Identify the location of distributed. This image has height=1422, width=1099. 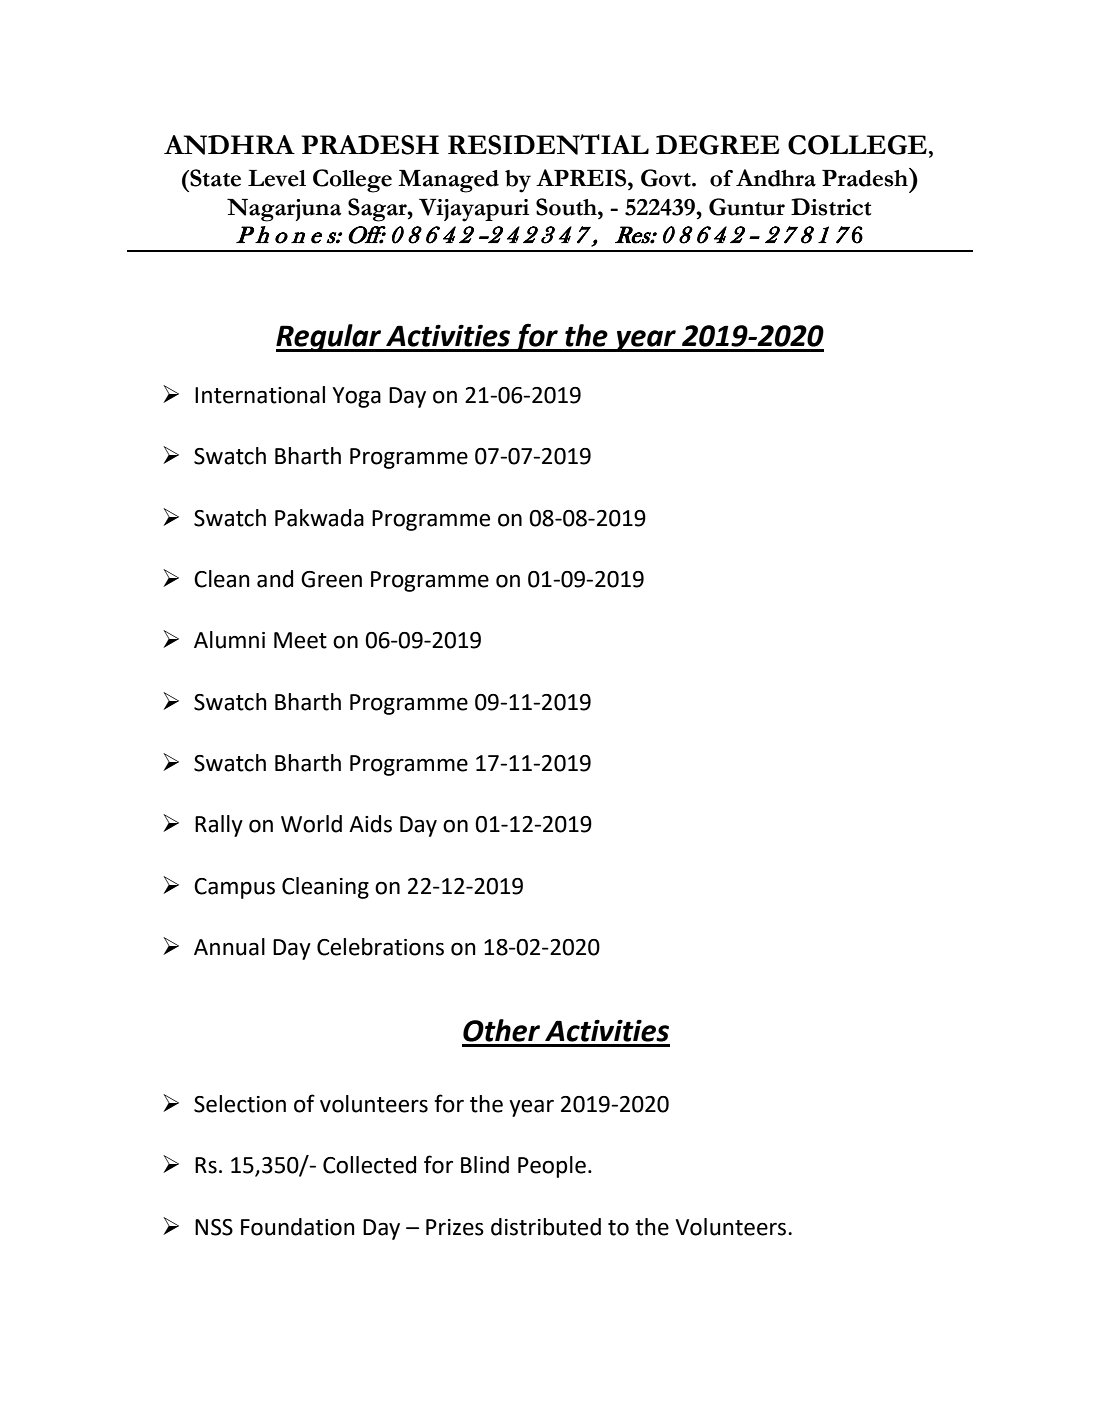
(546, 1227).
